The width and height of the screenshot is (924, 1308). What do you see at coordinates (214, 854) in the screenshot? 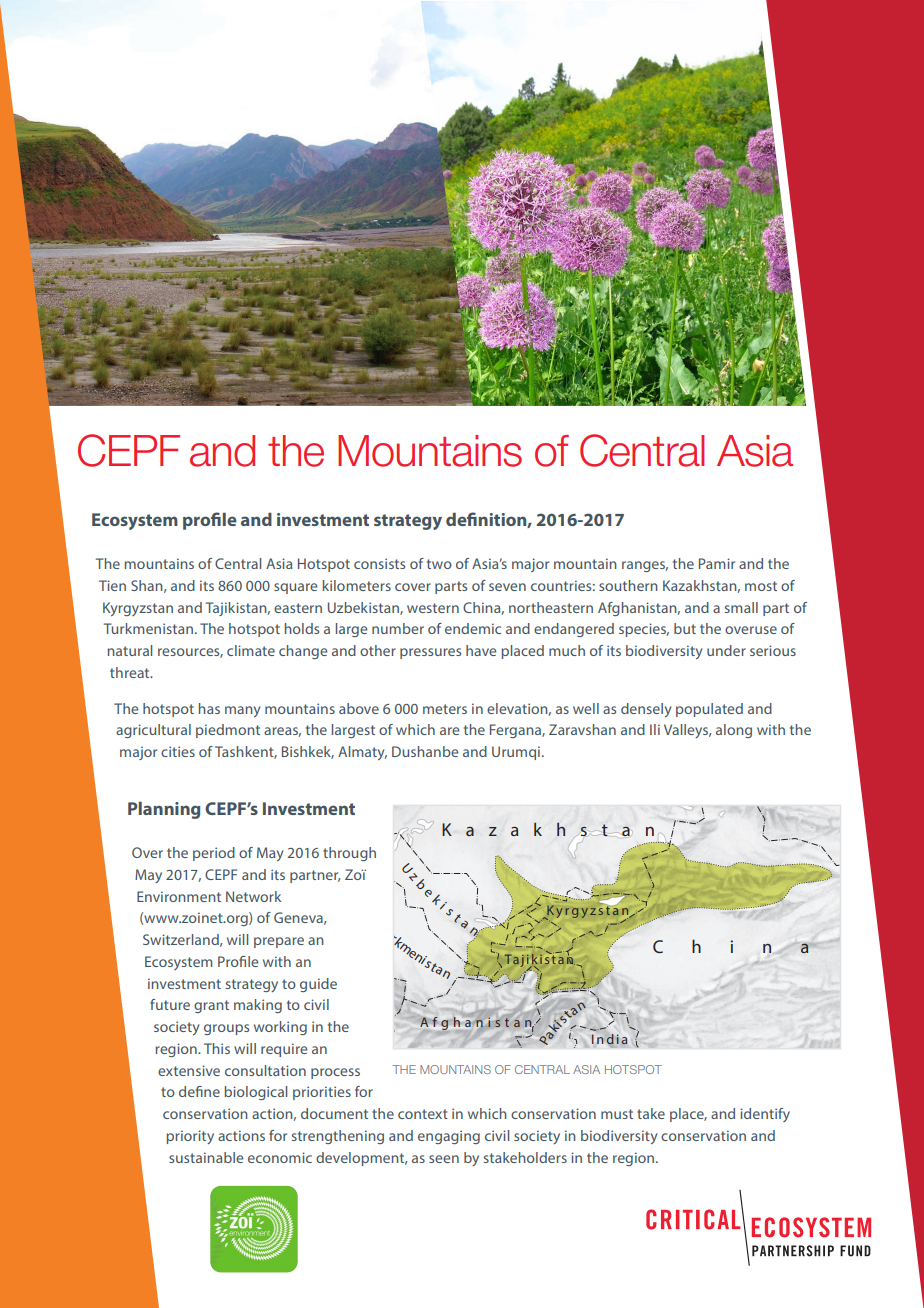
I see `period` at bounding box center [214, 854].
